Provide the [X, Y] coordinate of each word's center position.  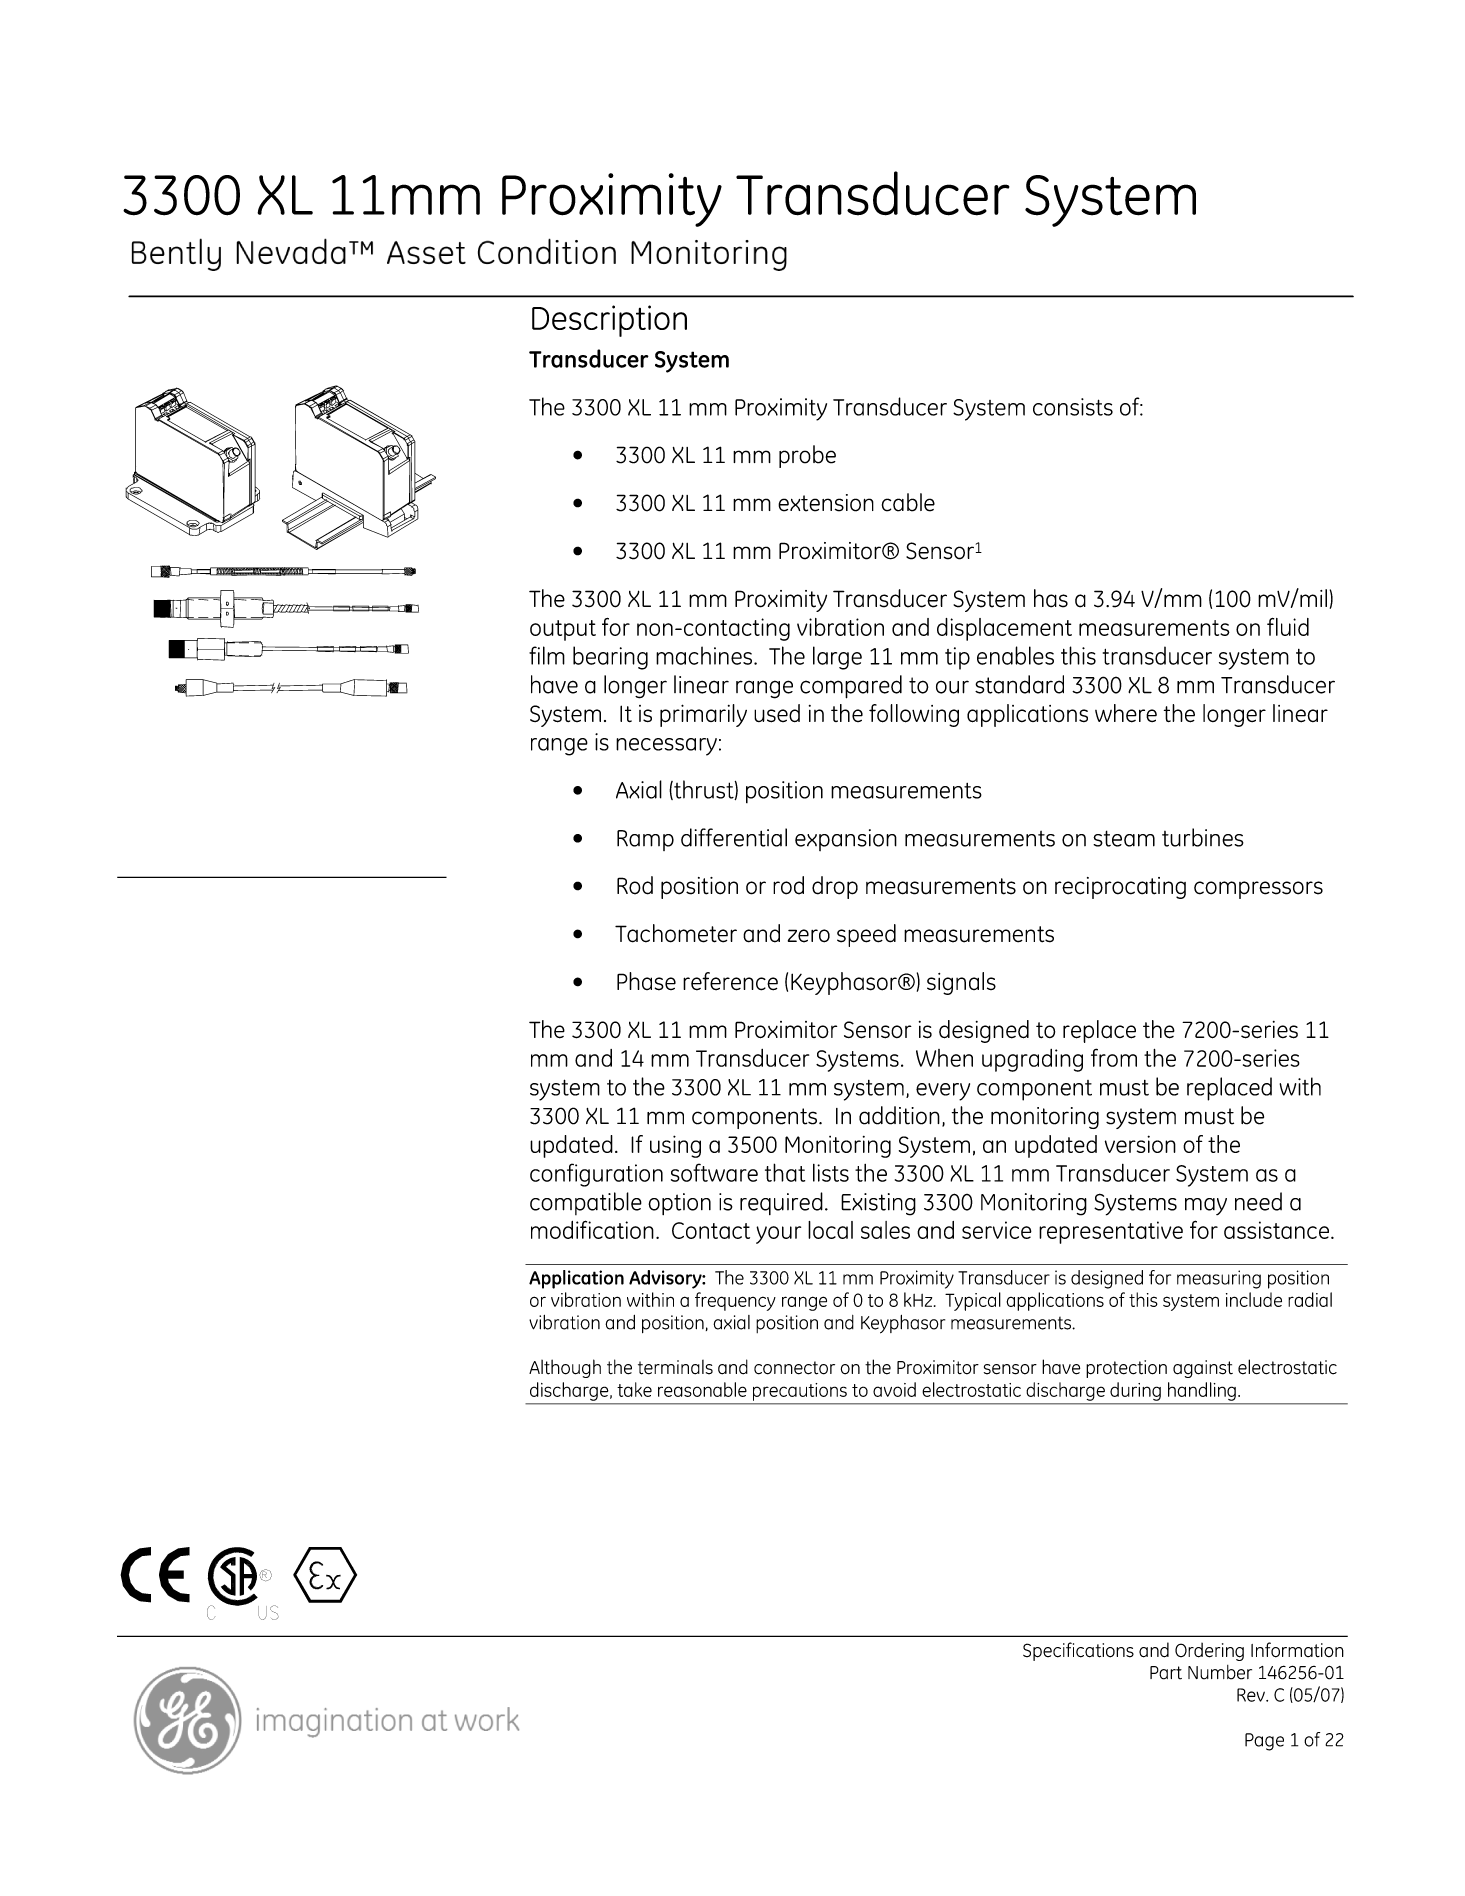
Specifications [1078, 1651]
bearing [610, 658]
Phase [646, 981]
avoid [894, 1389]
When [944, 1058]
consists [1073, 407]
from [1114, 1057]
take [634, 1389]
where [1126, 713]
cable [908, 502]
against [1203, 1369]
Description [609, 321]
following [914, 715]
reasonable [702, 1389]
